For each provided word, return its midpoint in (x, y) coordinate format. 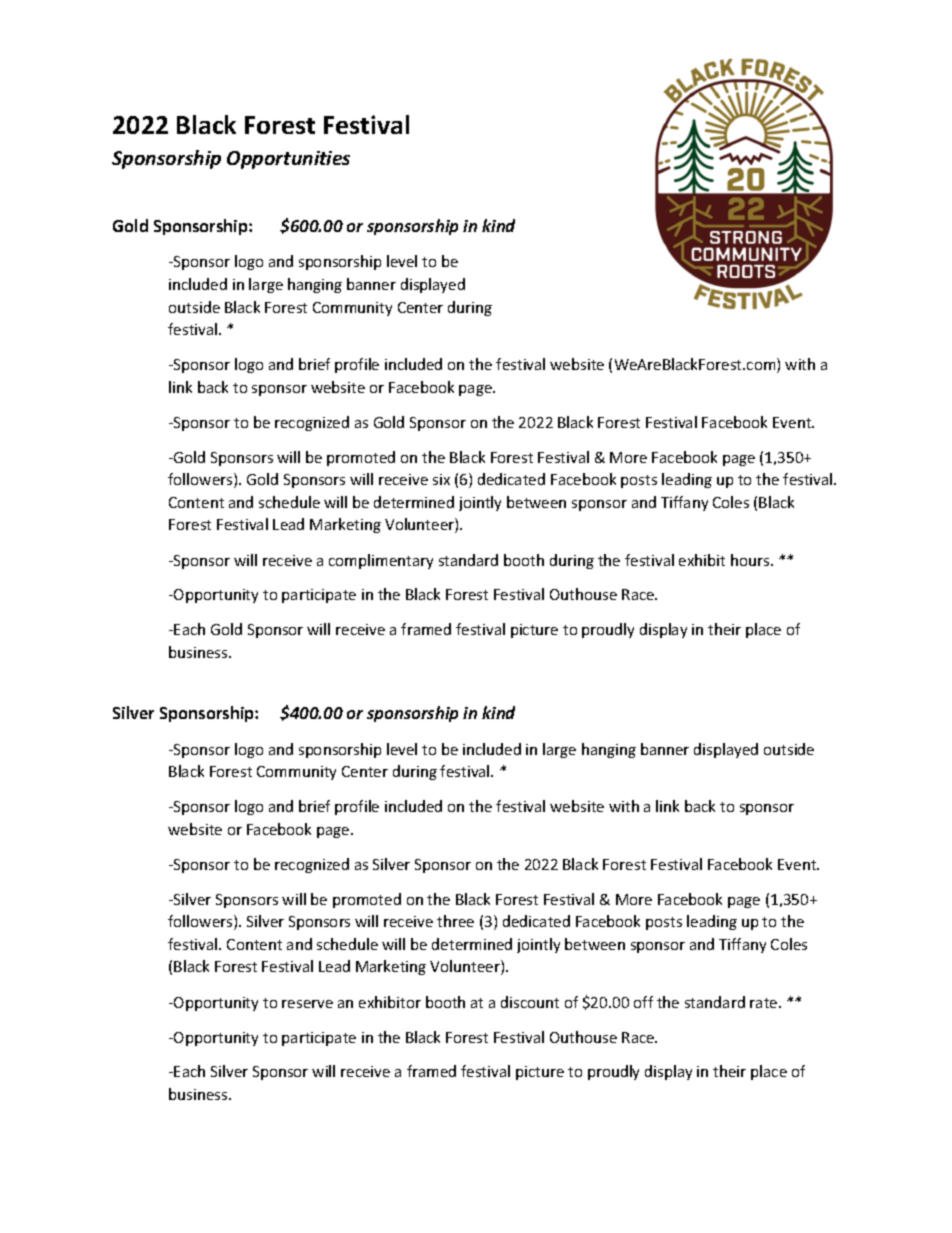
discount (530, 1002)
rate (765, 1003)
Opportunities (288, 160)
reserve (307, 1004)
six (441, 479)
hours (751, 560)
